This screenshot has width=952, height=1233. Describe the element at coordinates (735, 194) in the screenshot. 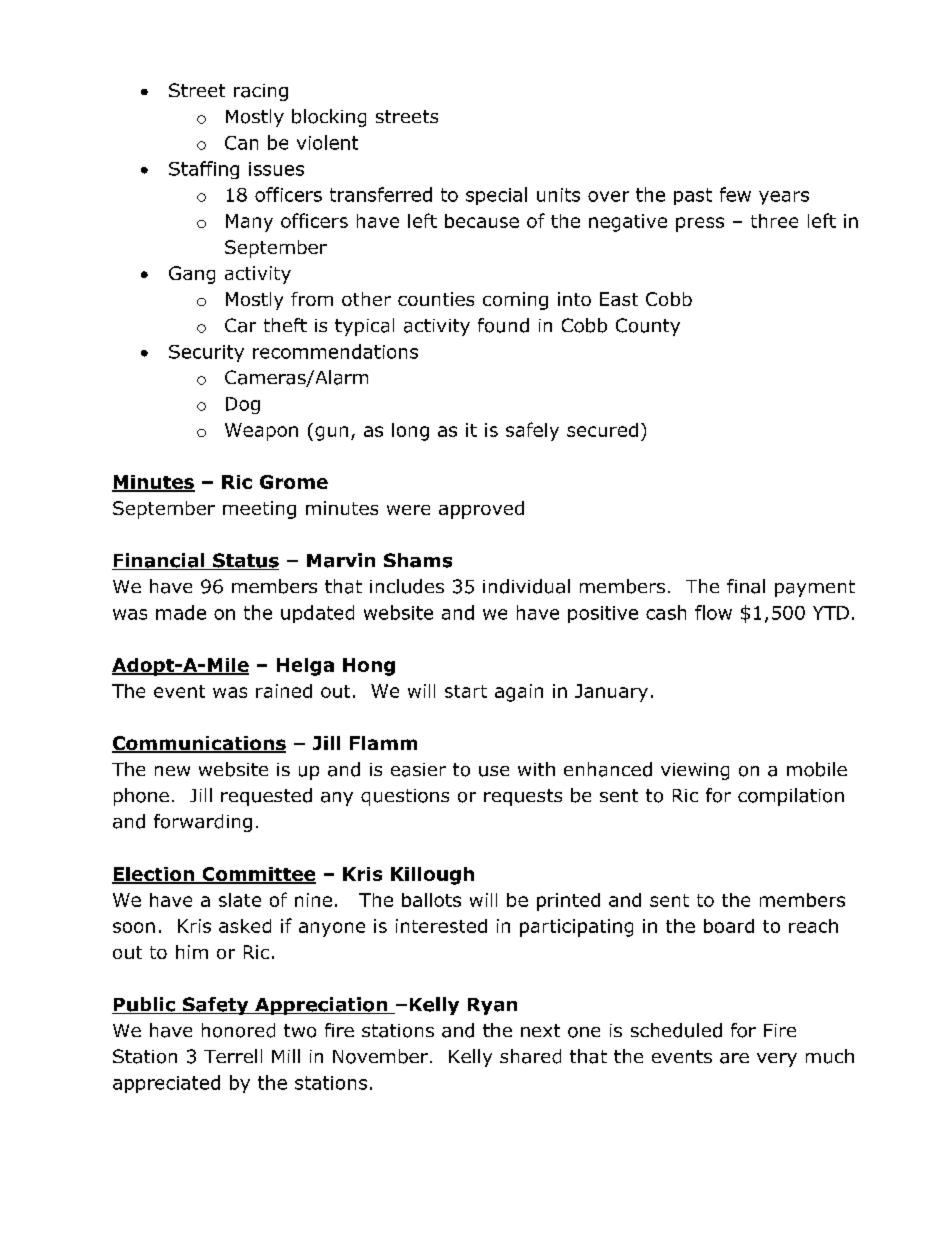

I see `few` at that location.
